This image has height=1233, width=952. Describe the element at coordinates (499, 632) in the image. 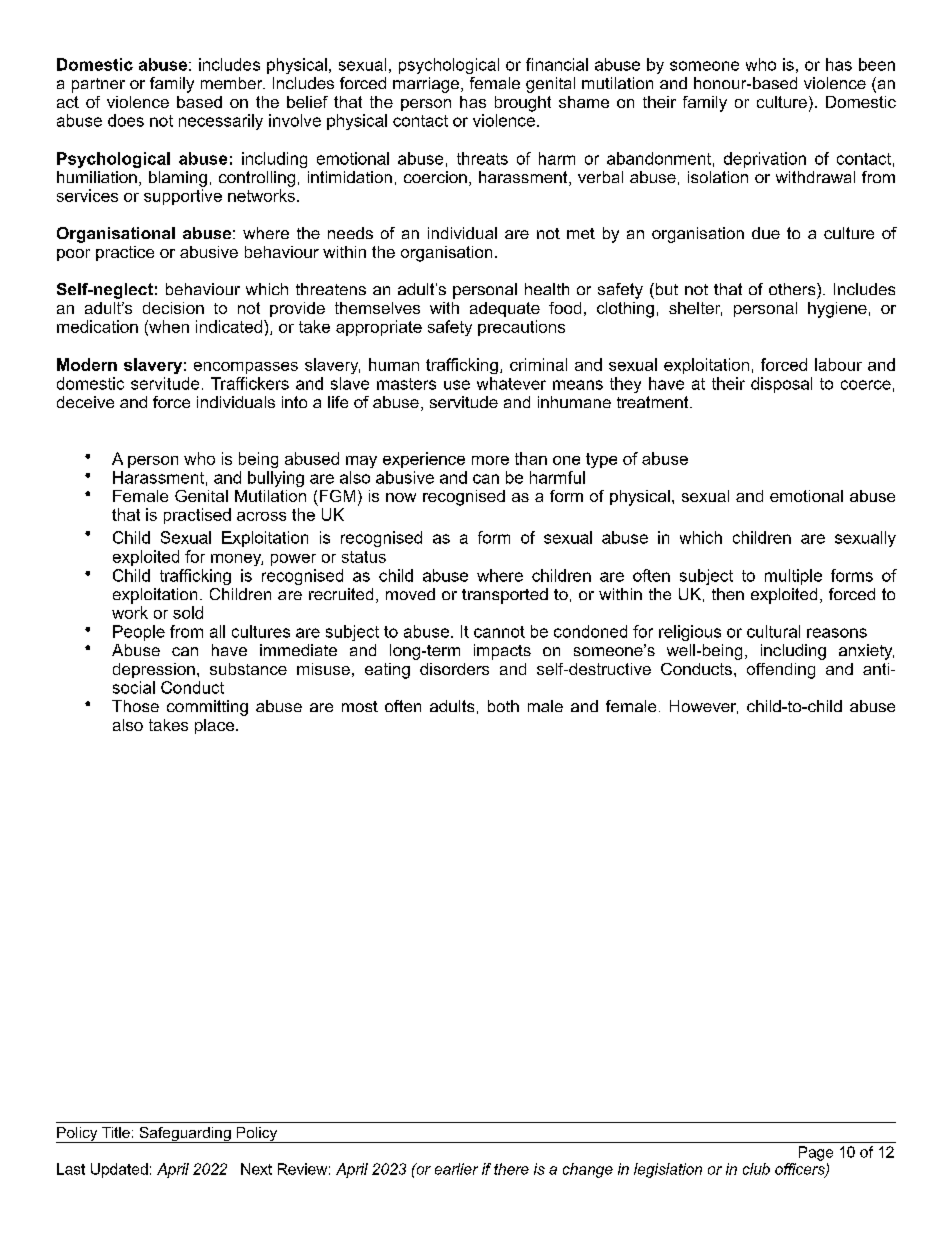

I see `cannot` at that location.
